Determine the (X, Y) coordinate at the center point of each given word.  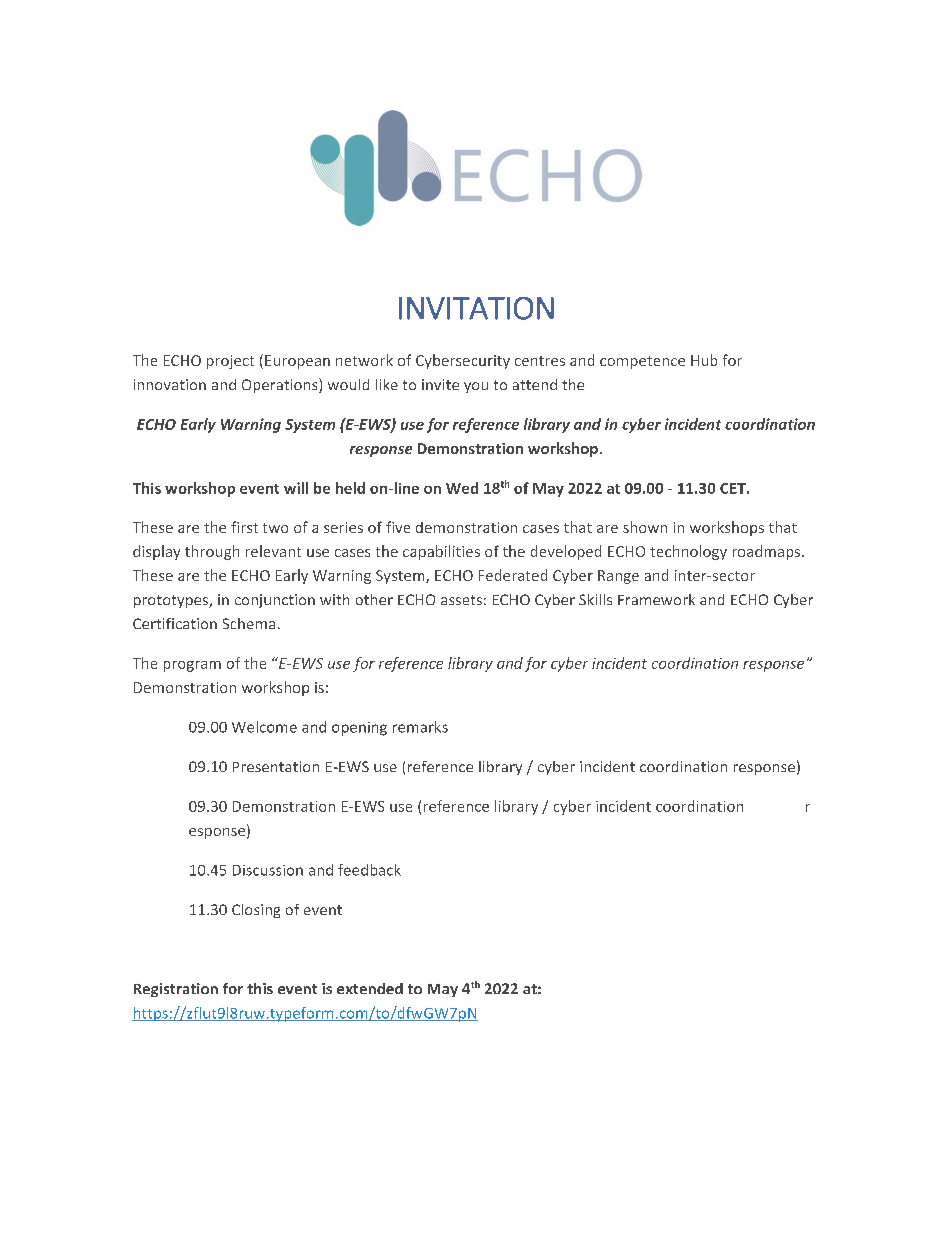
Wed (462, 488)
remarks (420, 727)
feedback (369, 870)
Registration (176, 990)
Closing (256, 911)
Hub (704, 360)
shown (645, 527)
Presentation (276, 766)
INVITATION (476, 308)
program (192, 666)
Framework (656, 599)
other (374, 599)
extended (370, 988)
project (230, 362)
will (296, 488)
